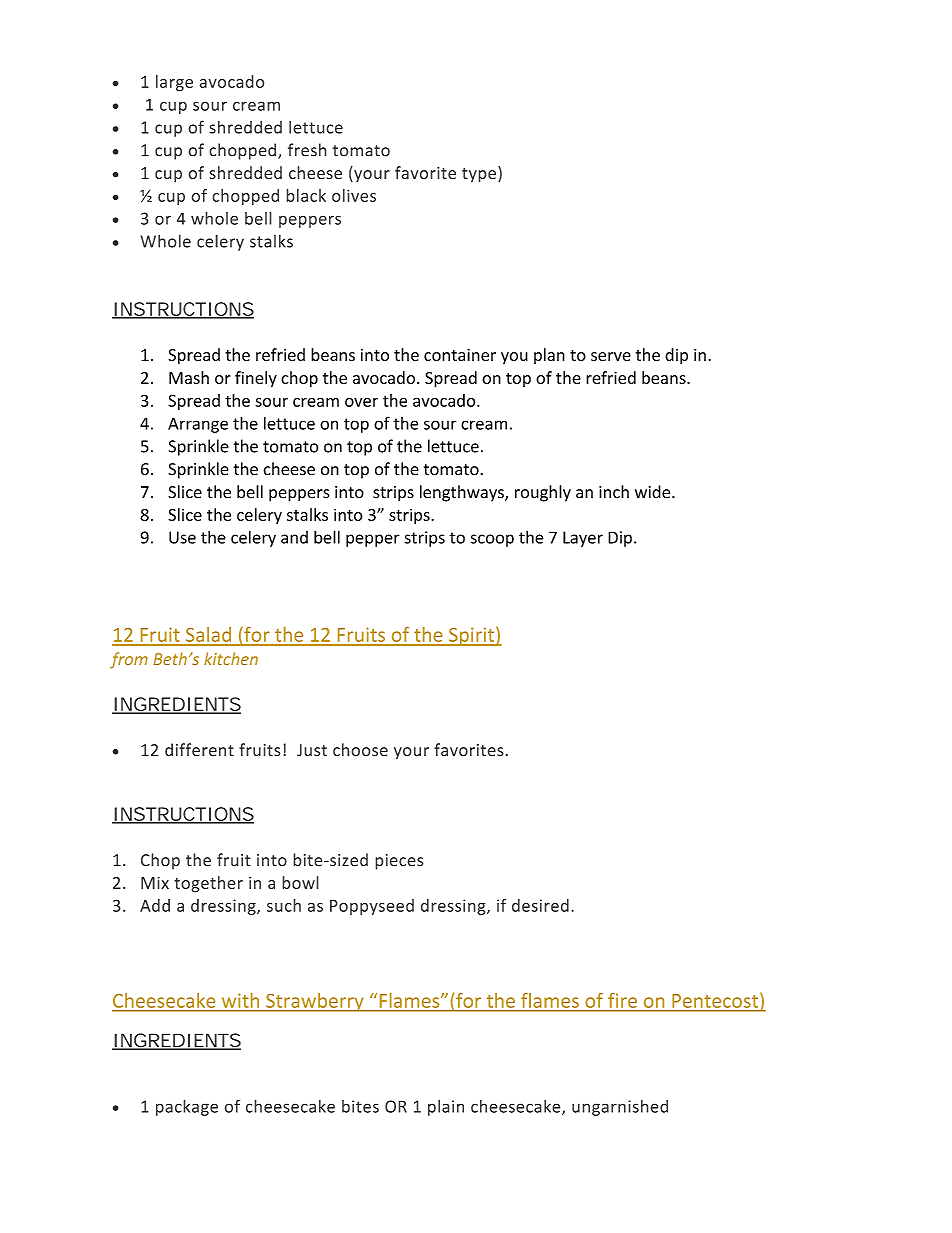 This page has height=1233, width=952. I want to click on large, so click(174, 83).
